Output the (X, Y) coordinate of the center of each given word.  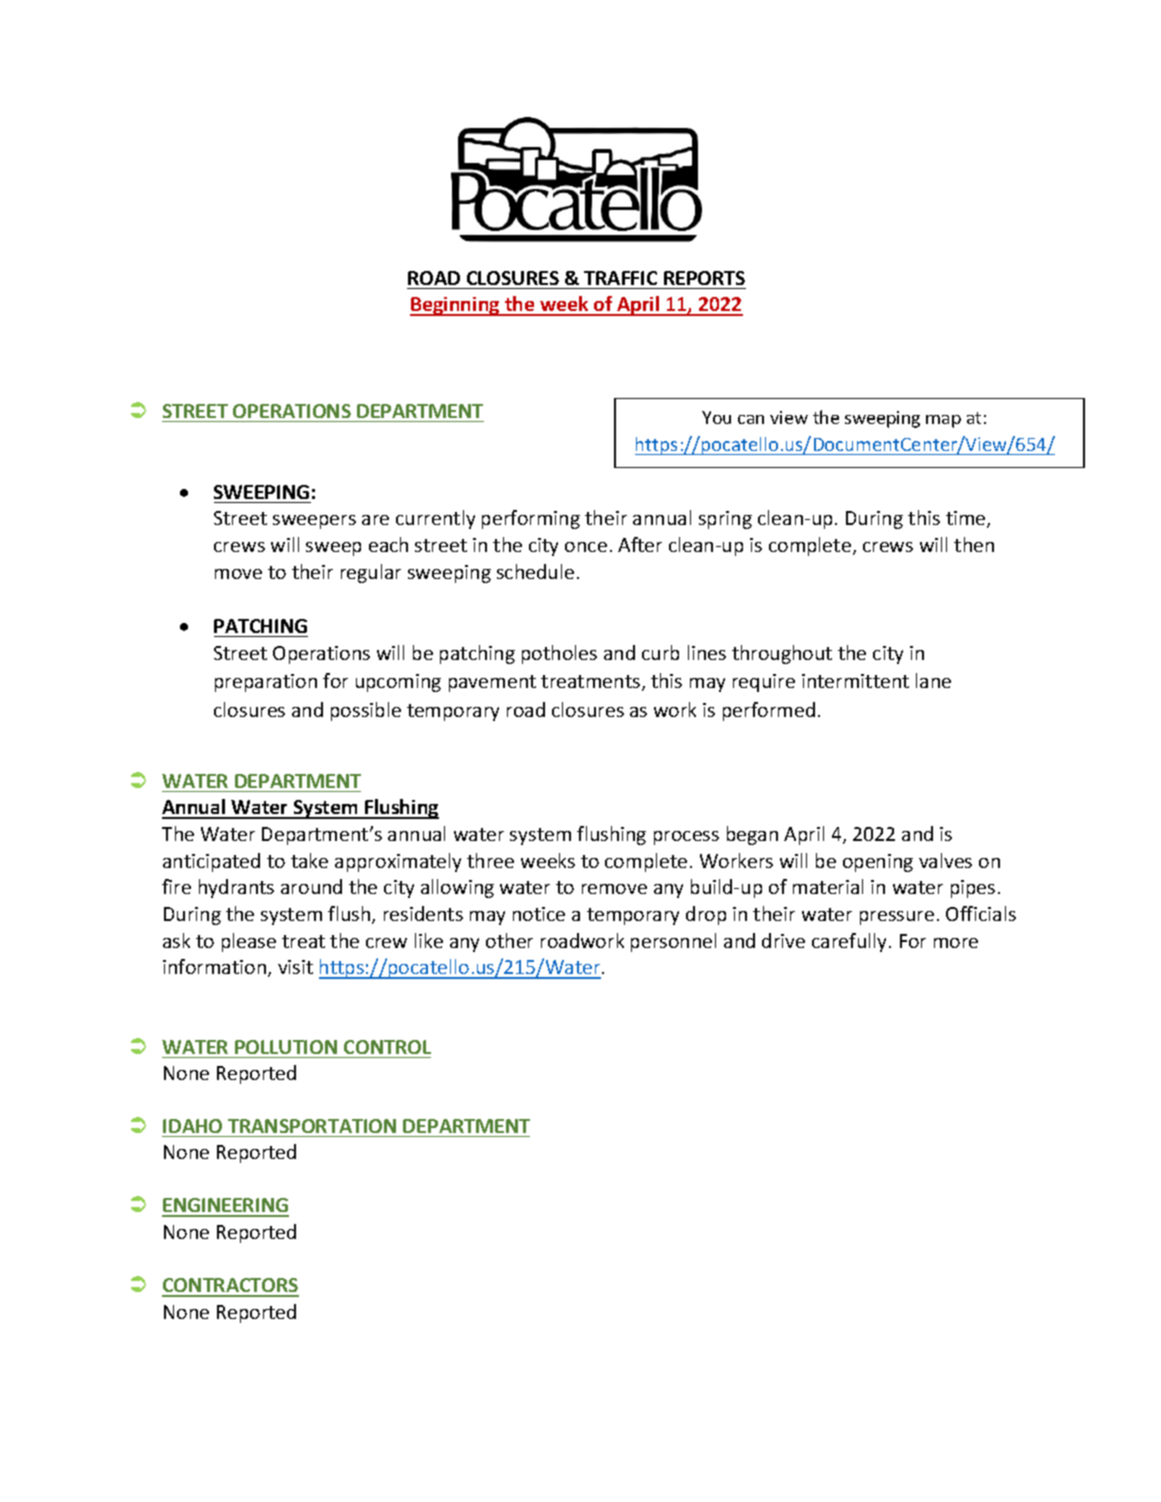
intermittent (855, 681)
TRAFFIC (620, 278)
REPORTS (704, 278)
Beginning (456, 306)
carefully (851, 942)
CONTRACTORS (230, 1287)
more (956, 943)
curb (660, 652)
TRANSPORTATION (312, 1126)
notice (539, 914)
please (249, 942)
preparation (266, 683)
